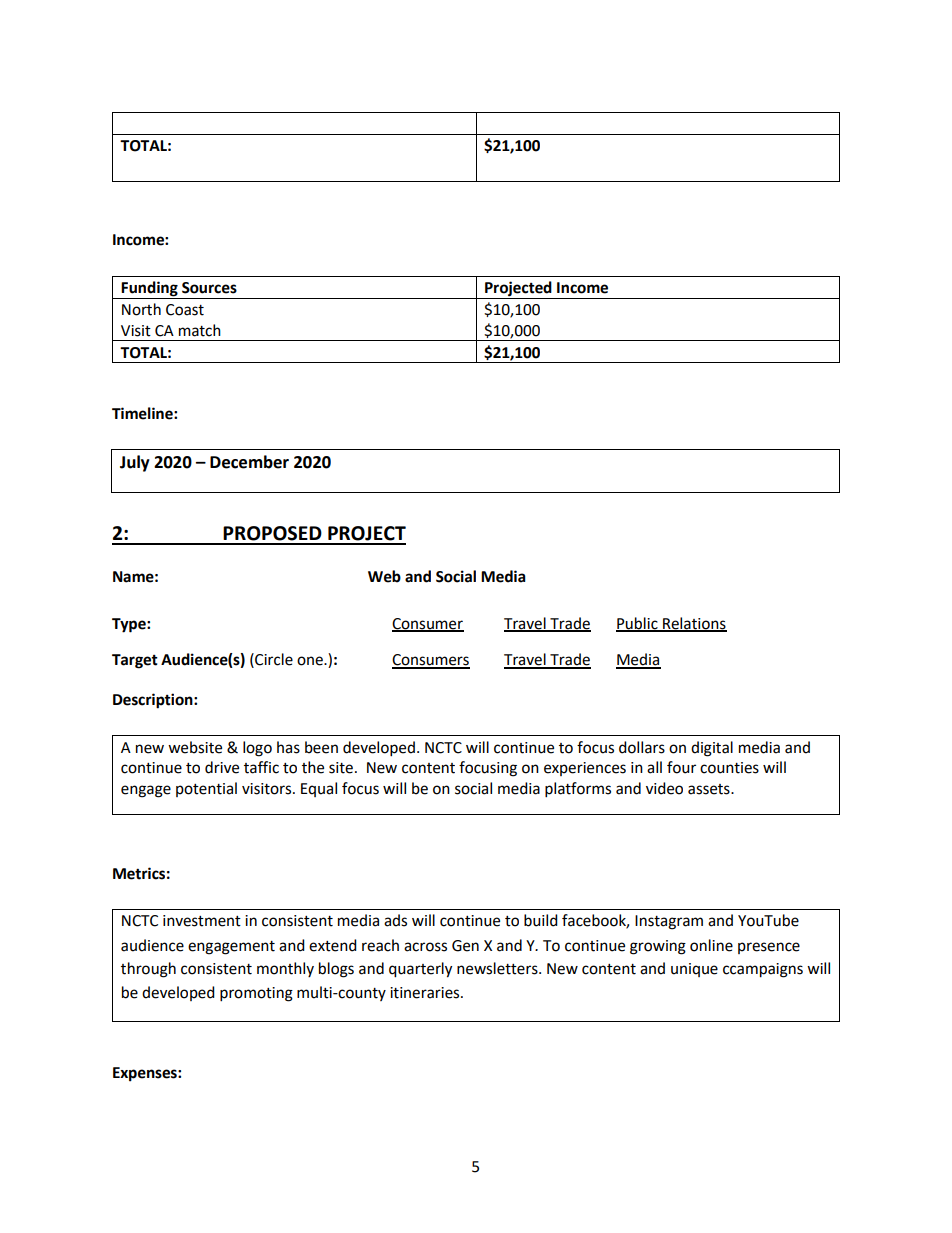 Image resolution: width=952 pixels, height=1233 pixels. Describe the element at coordinates (209, 288) in the document. I see `Sources` at that location.
